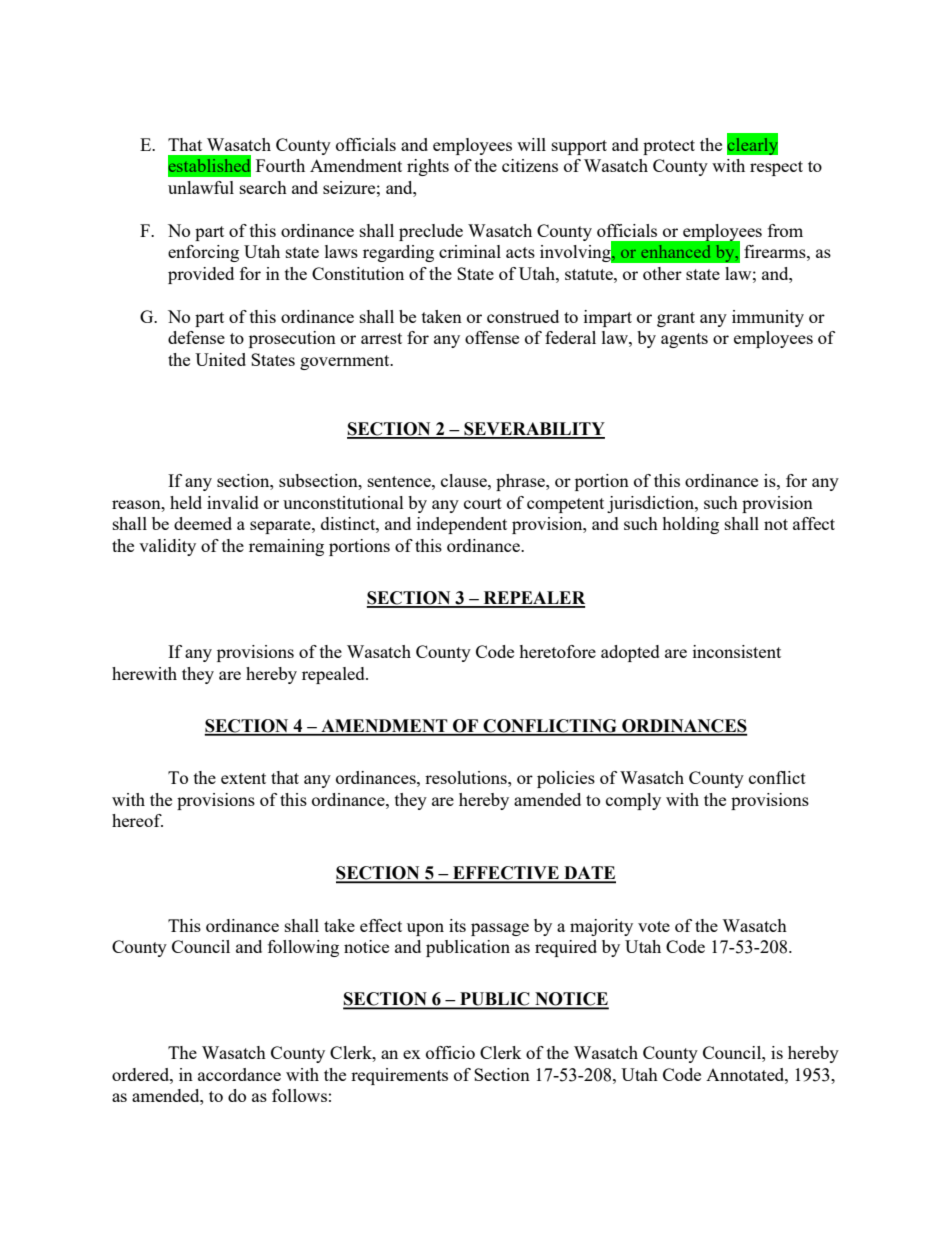 This screenshot has width=952, height=1233. I want to click on vote, so click(654, 926).
